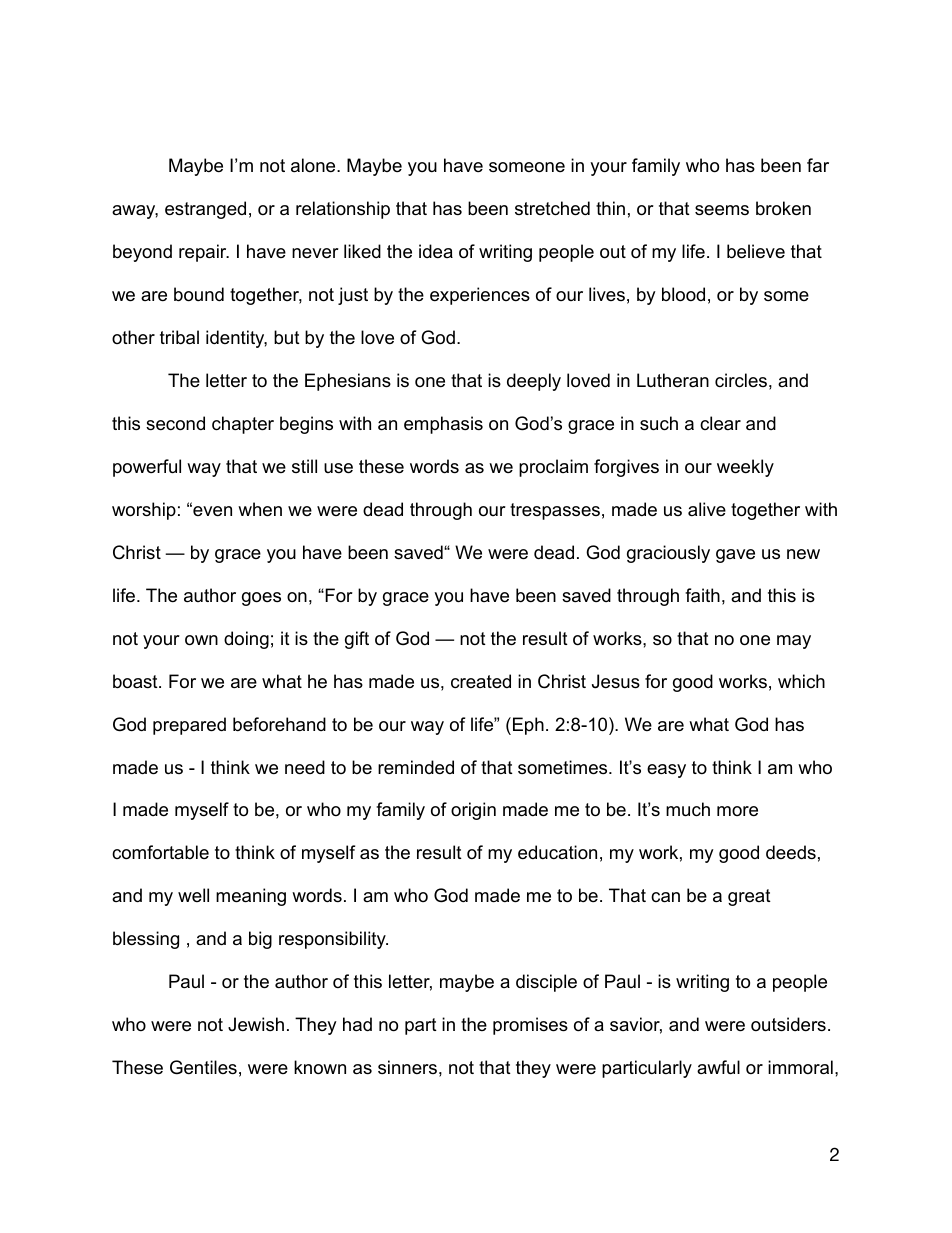  Describe the element at coordinates (205, 210) in the screenshot. I see `estranged` at that location.
